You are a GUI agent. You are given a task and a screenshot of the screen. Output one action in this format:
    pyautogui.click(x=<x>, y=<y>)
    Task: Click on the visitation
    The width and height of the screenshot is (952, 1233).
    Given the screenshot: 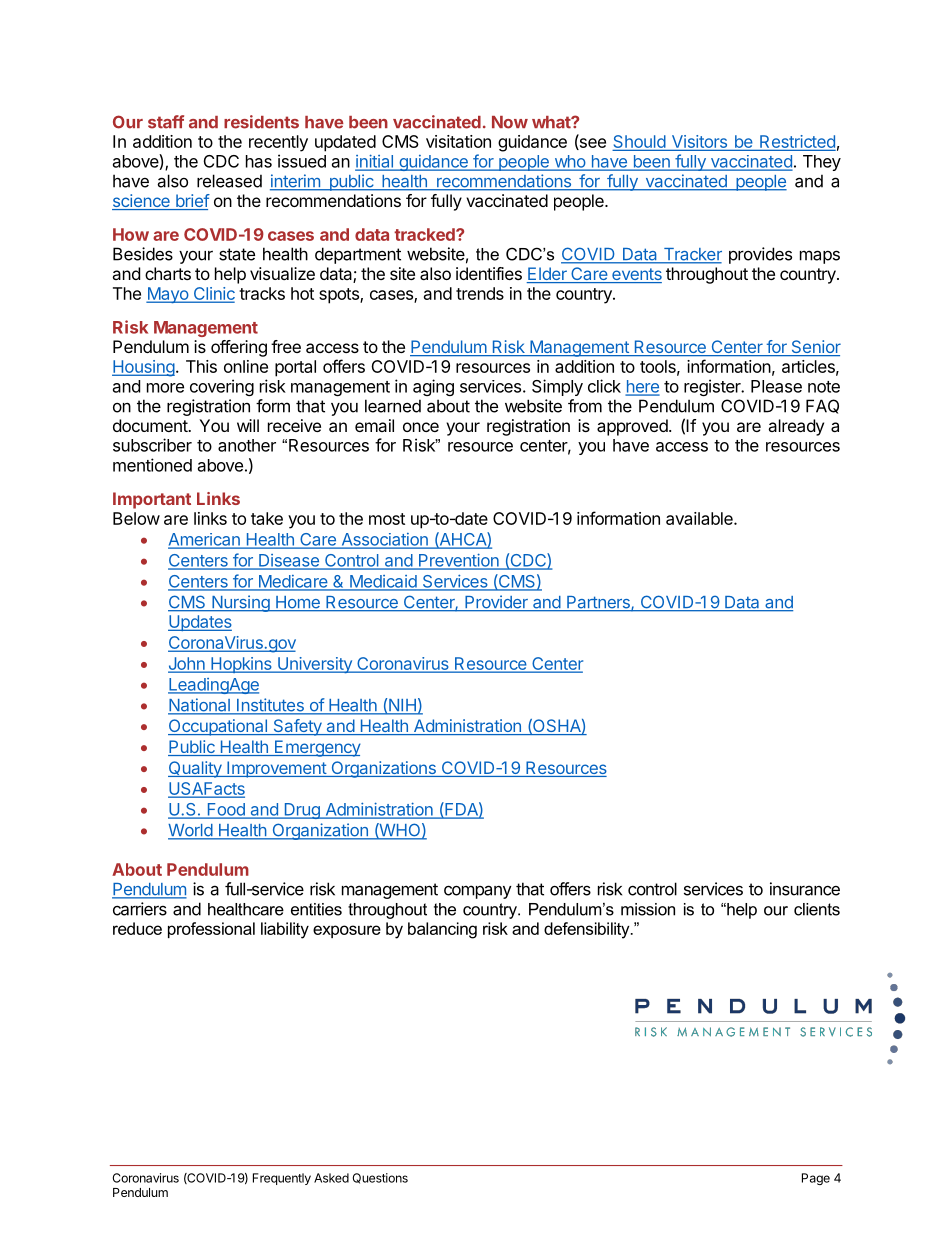 What is the action you would take?
    pyautogui.click(x=458, y=141)
